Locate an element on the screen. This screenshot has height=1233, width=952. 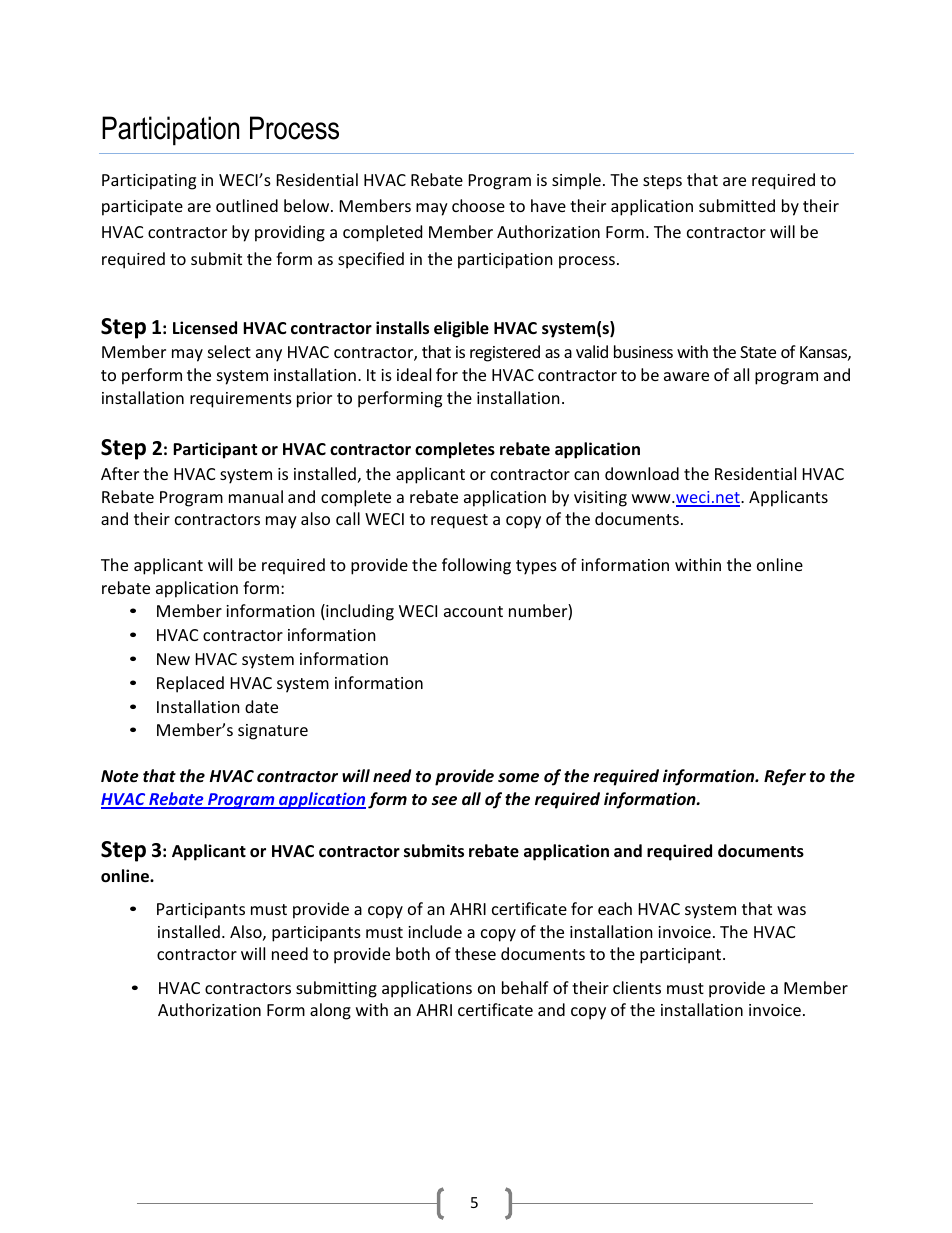
New is located at coordinates (173, 659).
